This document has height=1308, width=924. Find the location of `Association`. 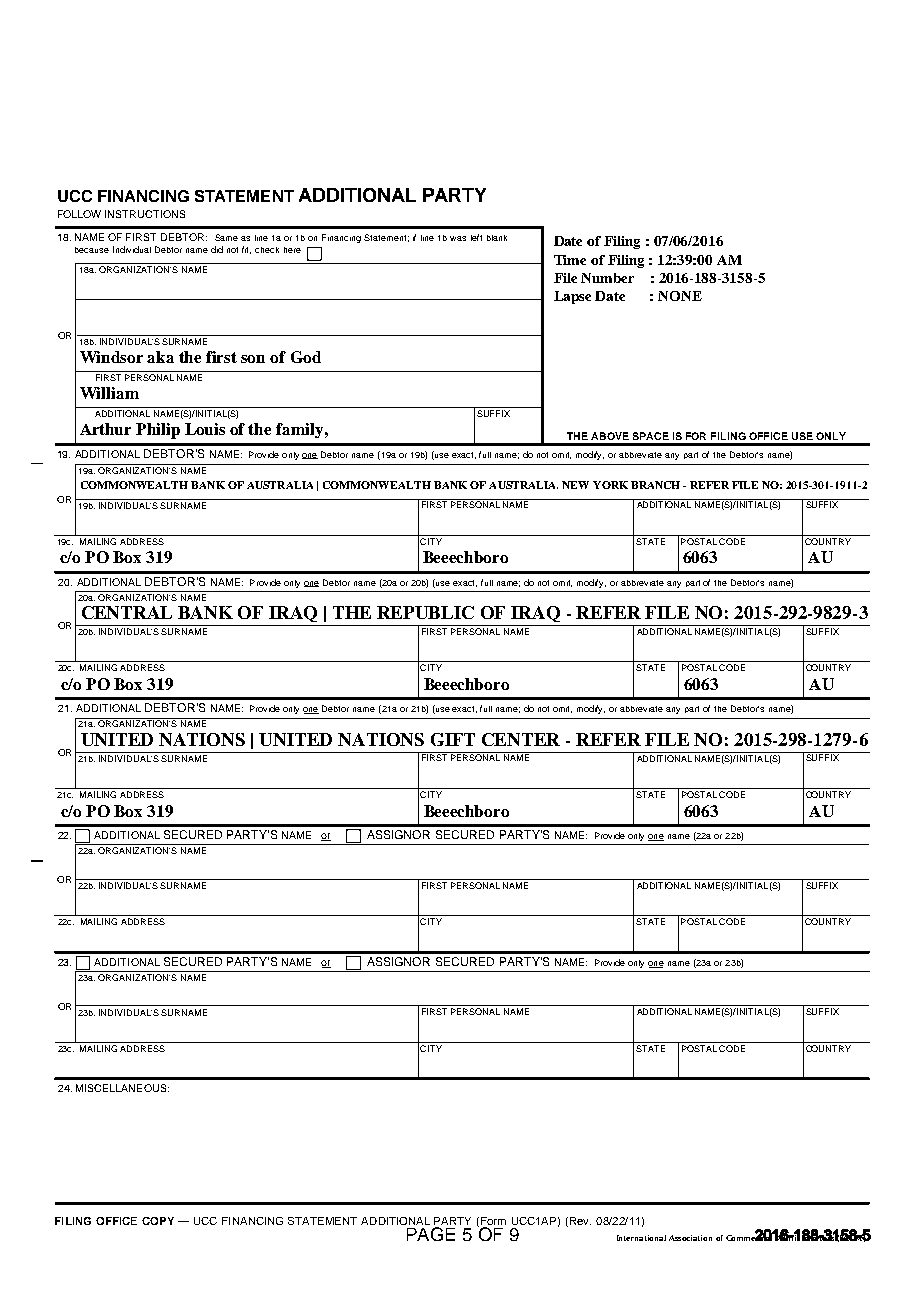

Association is located at coordinates (690, 1238).
